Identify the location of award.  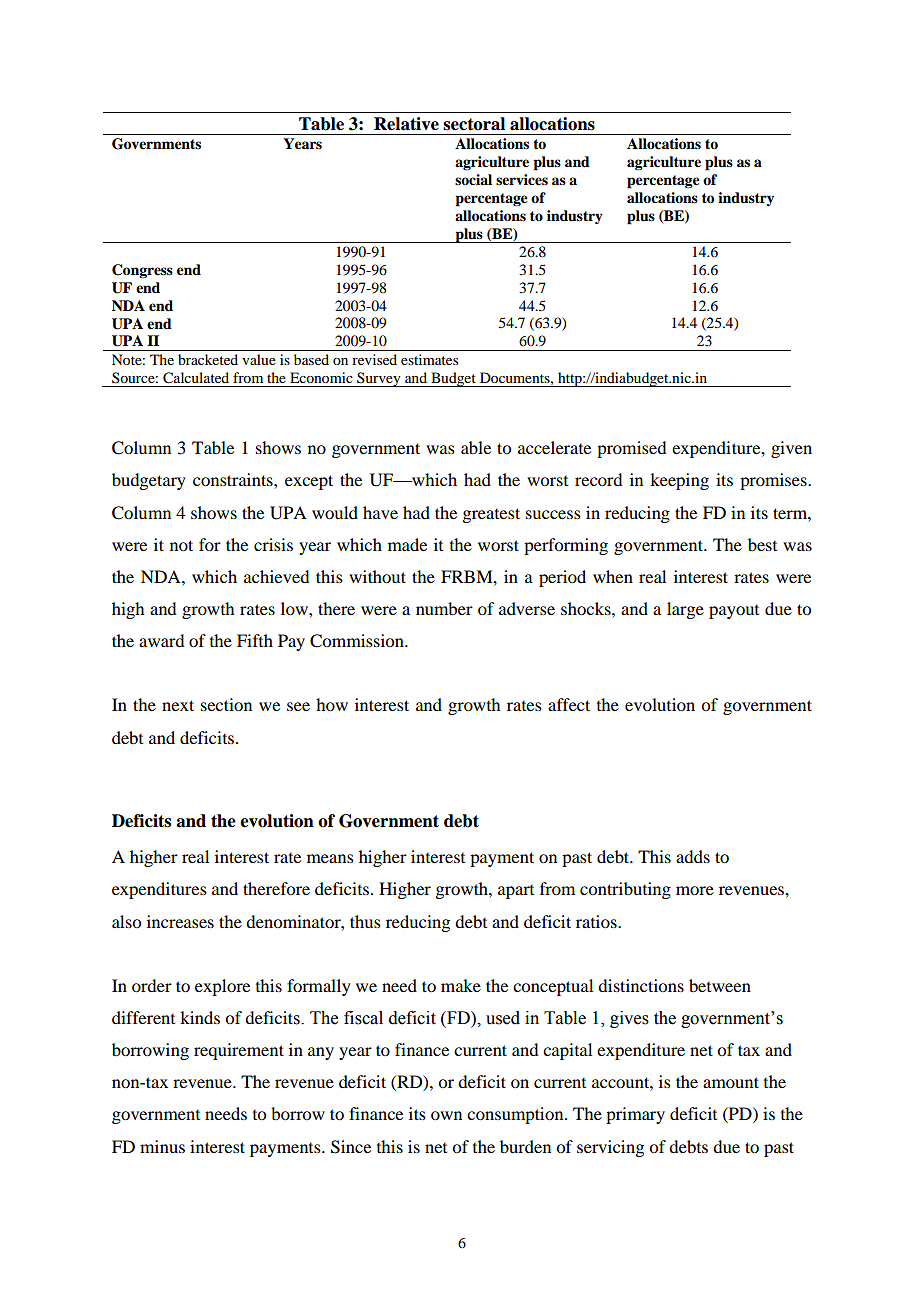
(161, 640).
